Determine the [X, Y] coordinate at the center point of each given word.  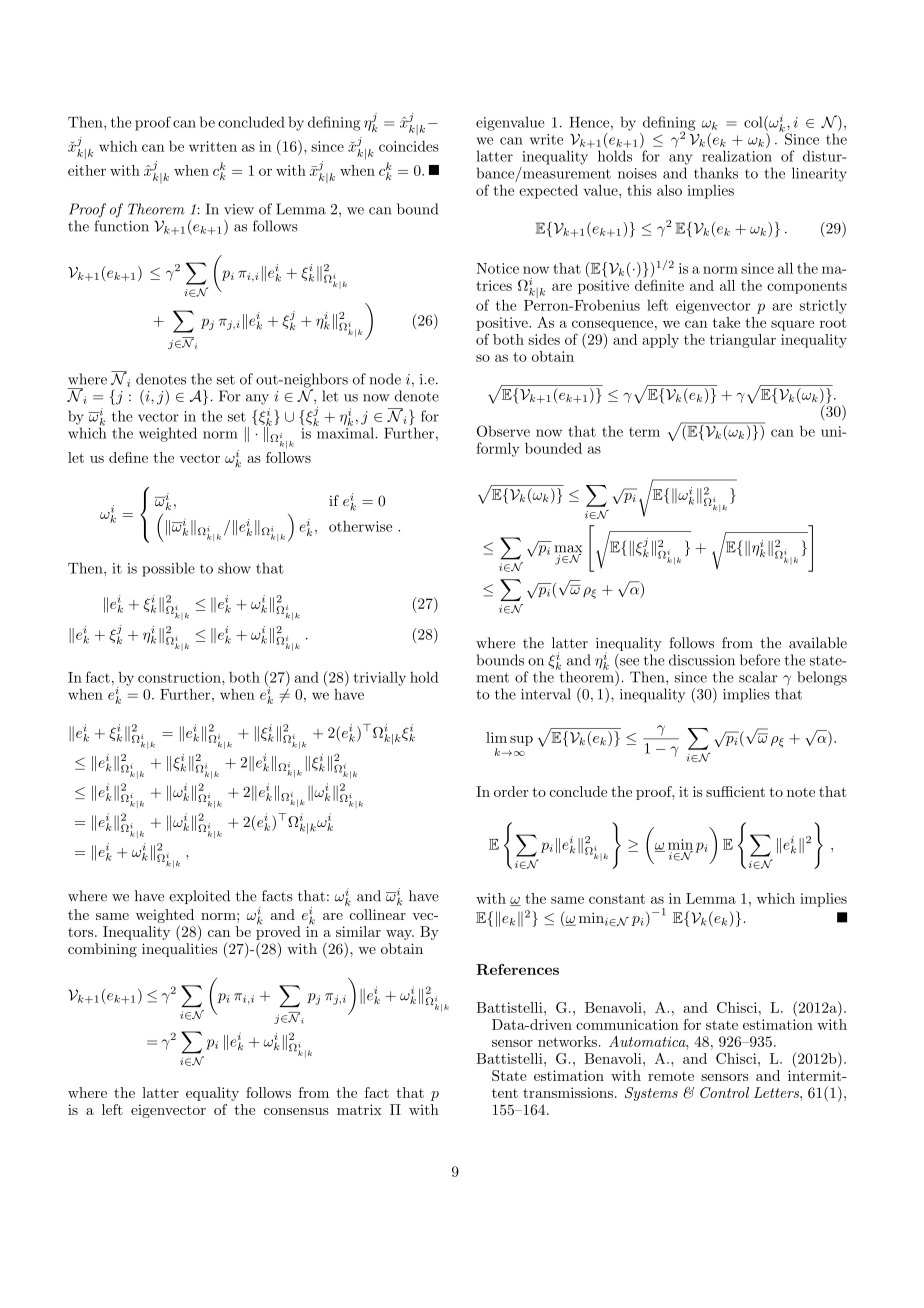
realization [737, 156]
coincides [409, 146]
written [213, 146]
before [760, 660]
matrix [359, 1109]
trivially [380, 679]
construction [180, 677]
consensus [296, 1111]
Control [724, 1092]
